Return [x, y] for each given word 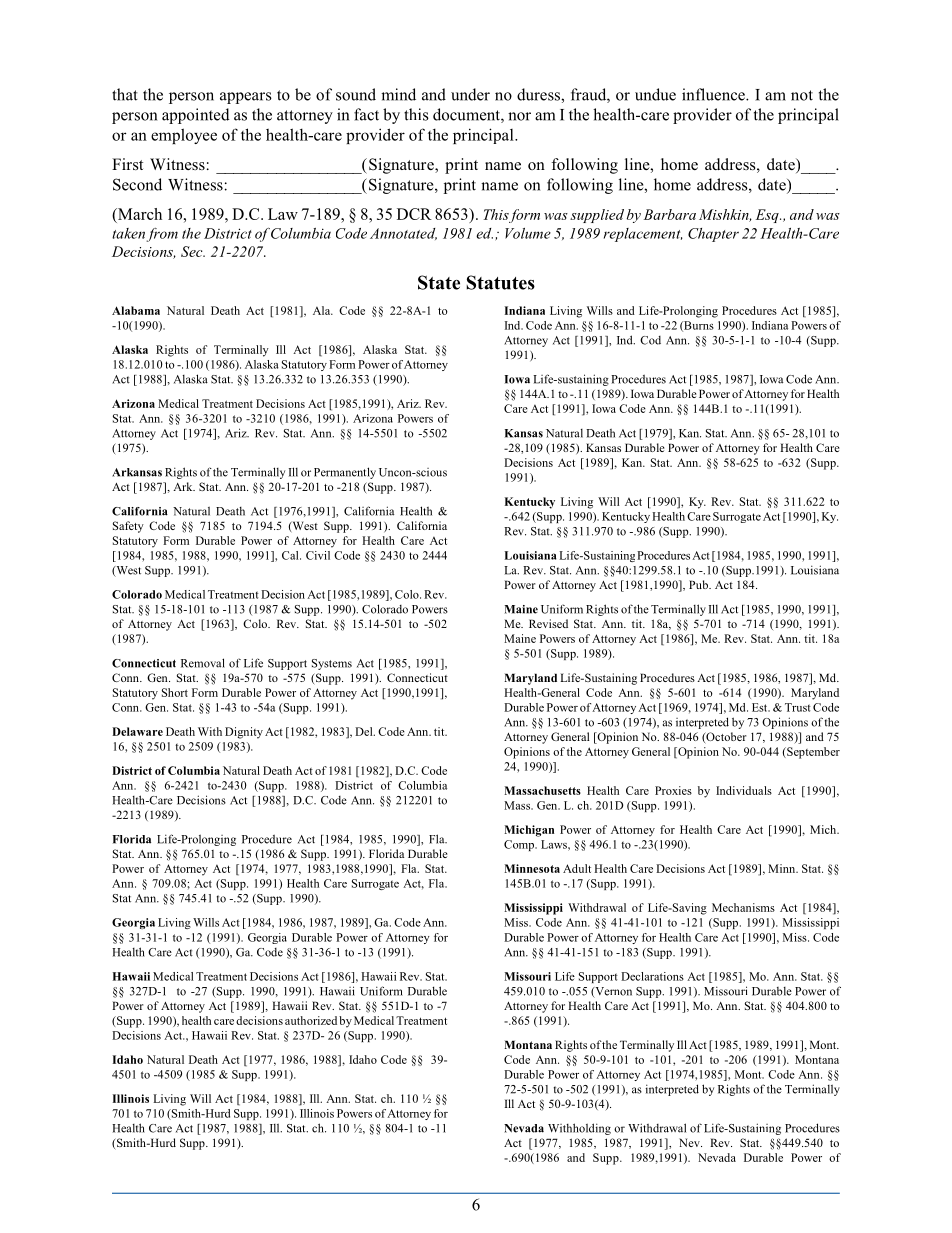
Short [175, 692]
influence [714, 94]
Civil [318, 555]
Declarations [652, 976]
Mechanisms [743, 907]
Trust [798, 707]
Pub [699, 584]
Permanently [345, 473]
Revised [548, 623]
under [470, 94]
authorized [312, 1020]
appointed [196, 116]
